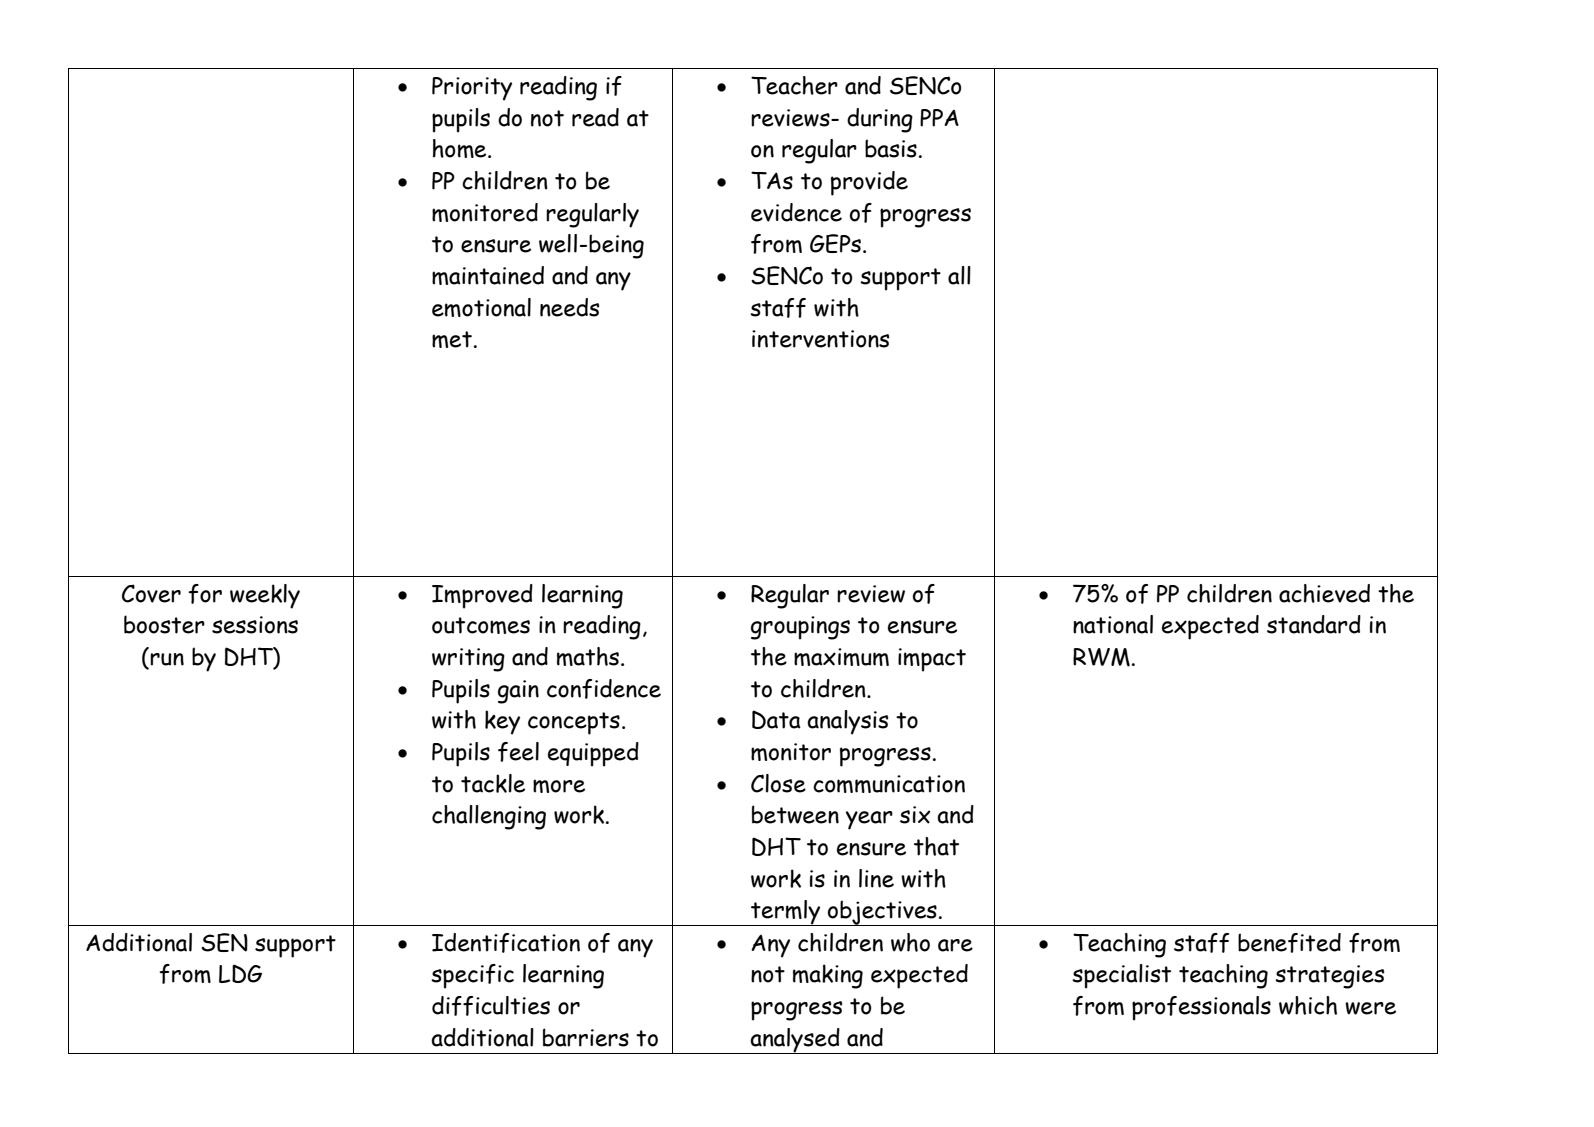  Describe the element at coordinates (493, 783) in the page. I see `tackle` at that location.
